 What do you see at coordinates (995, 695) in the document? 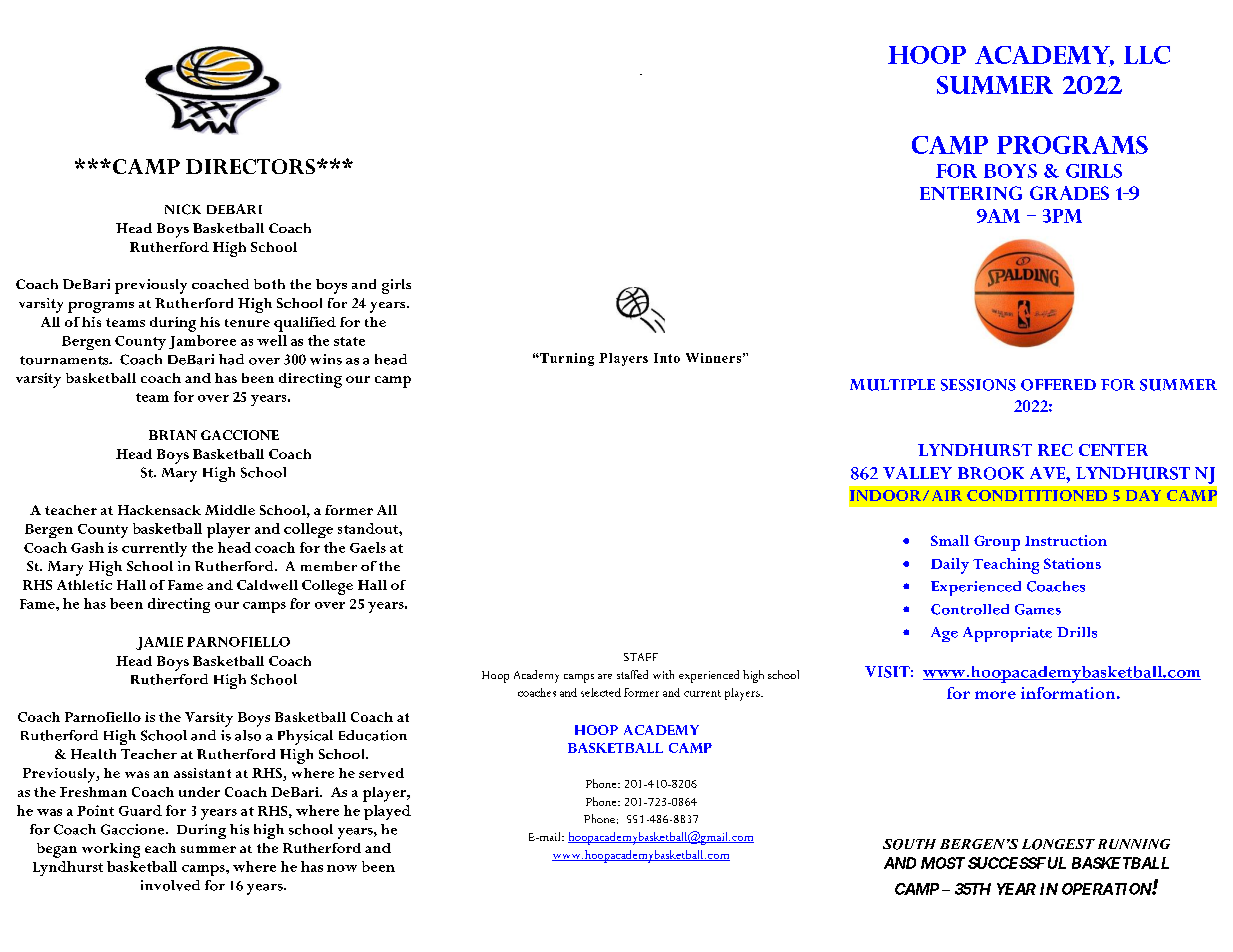
I see `more` at bounding box center [995, 695].
